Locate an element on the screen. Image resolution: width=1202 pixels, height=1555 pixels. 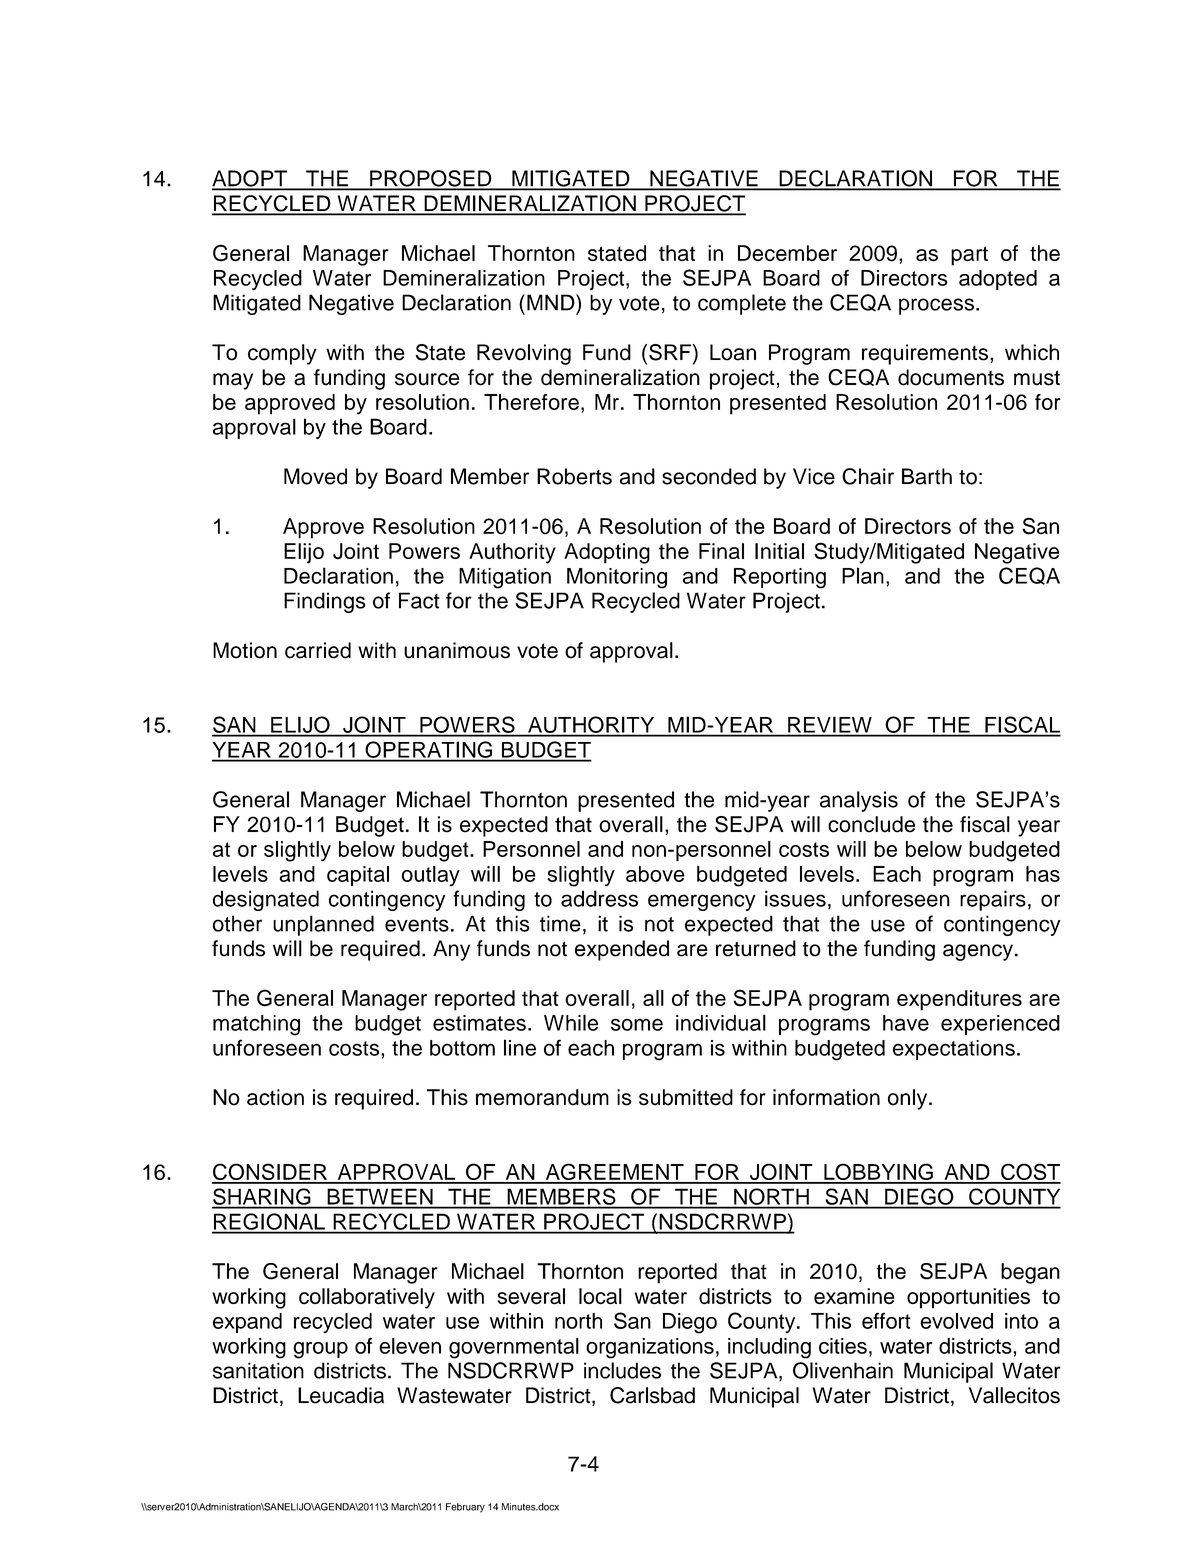
Carlsbad is located at coordinates (652, 1395).
